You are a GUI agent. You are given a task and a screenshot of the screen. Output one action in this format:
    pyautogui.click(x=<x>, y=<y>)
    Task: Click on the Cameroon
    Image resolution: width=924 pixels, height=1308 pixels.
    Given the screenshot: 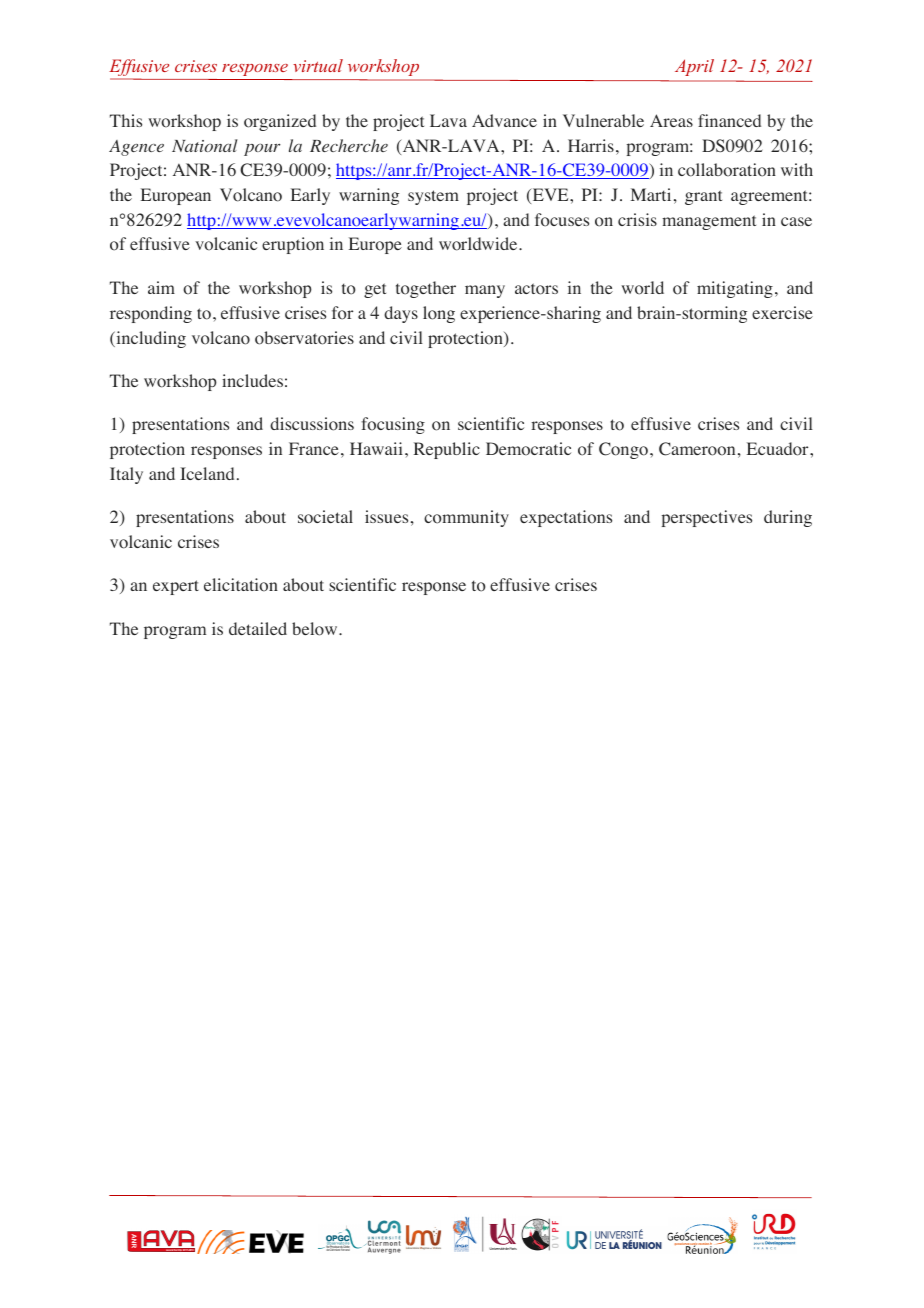 What is the action you would take?
    pyautogui.click(x=697, y=449)
